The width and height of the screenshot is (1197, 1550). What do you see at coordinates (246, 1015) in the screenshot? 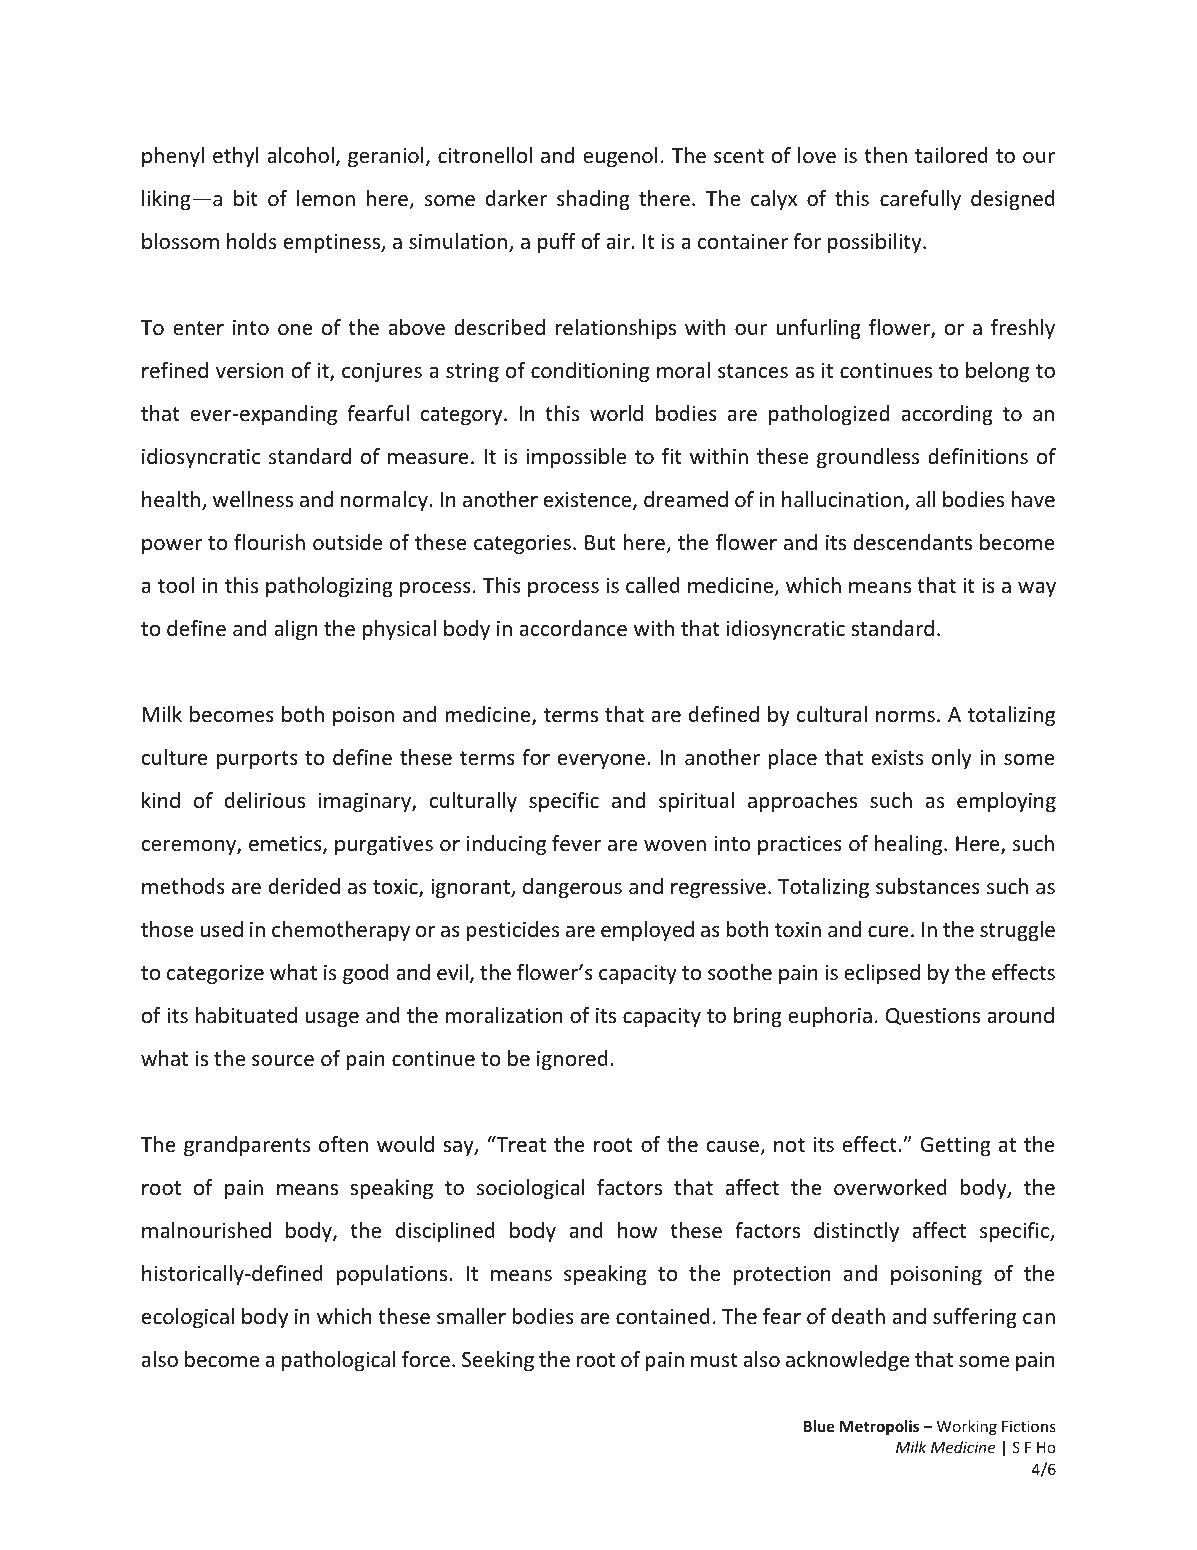
I see `habituated` at bounding box center [246, 1015].
